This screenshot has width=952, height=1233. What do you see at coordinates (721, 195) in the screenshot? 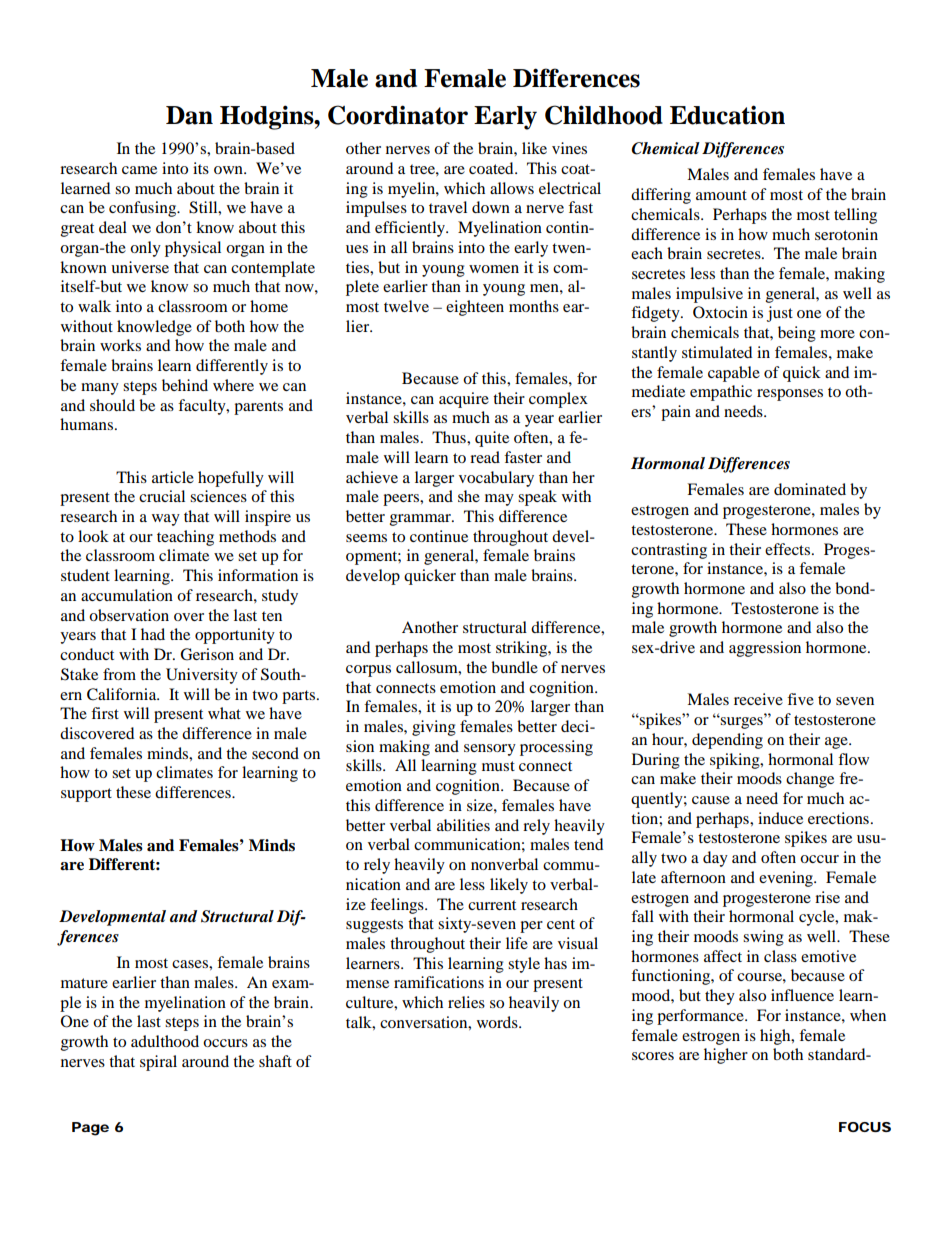
I see `amount` at bounding box center [721, 195].
